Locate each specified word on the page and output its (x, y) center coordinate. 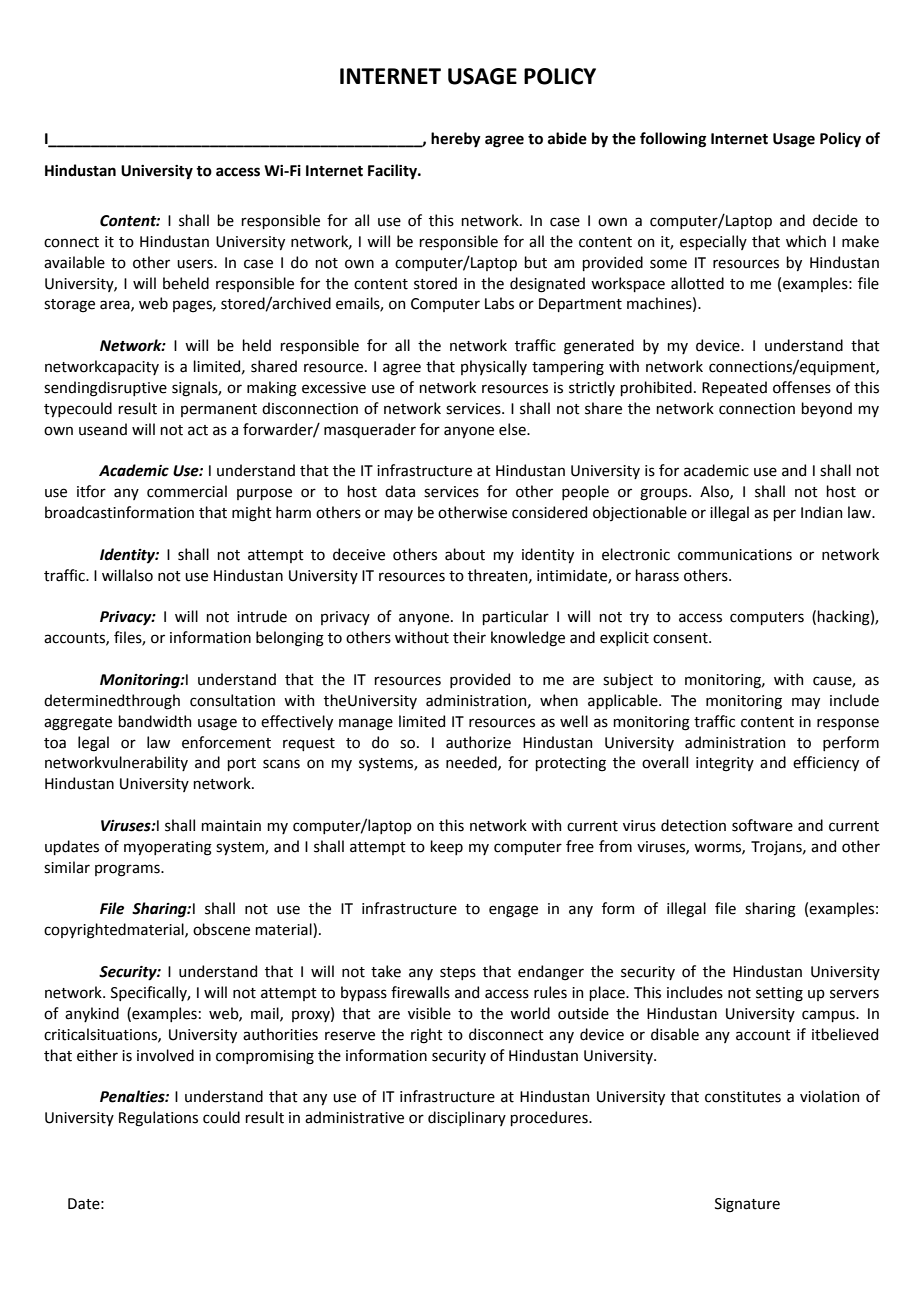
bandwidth (154, 721)
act (198, 430)
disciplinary (467, 1118)
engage (513, 911)
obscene (221, 929)
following (673, 140)
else (513, 429)
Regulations (158, 1119)
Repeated (734, 388)
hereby (456, 140)
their (469, 637)
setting (779, 994)
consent (681, 638)
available (74, 262)
